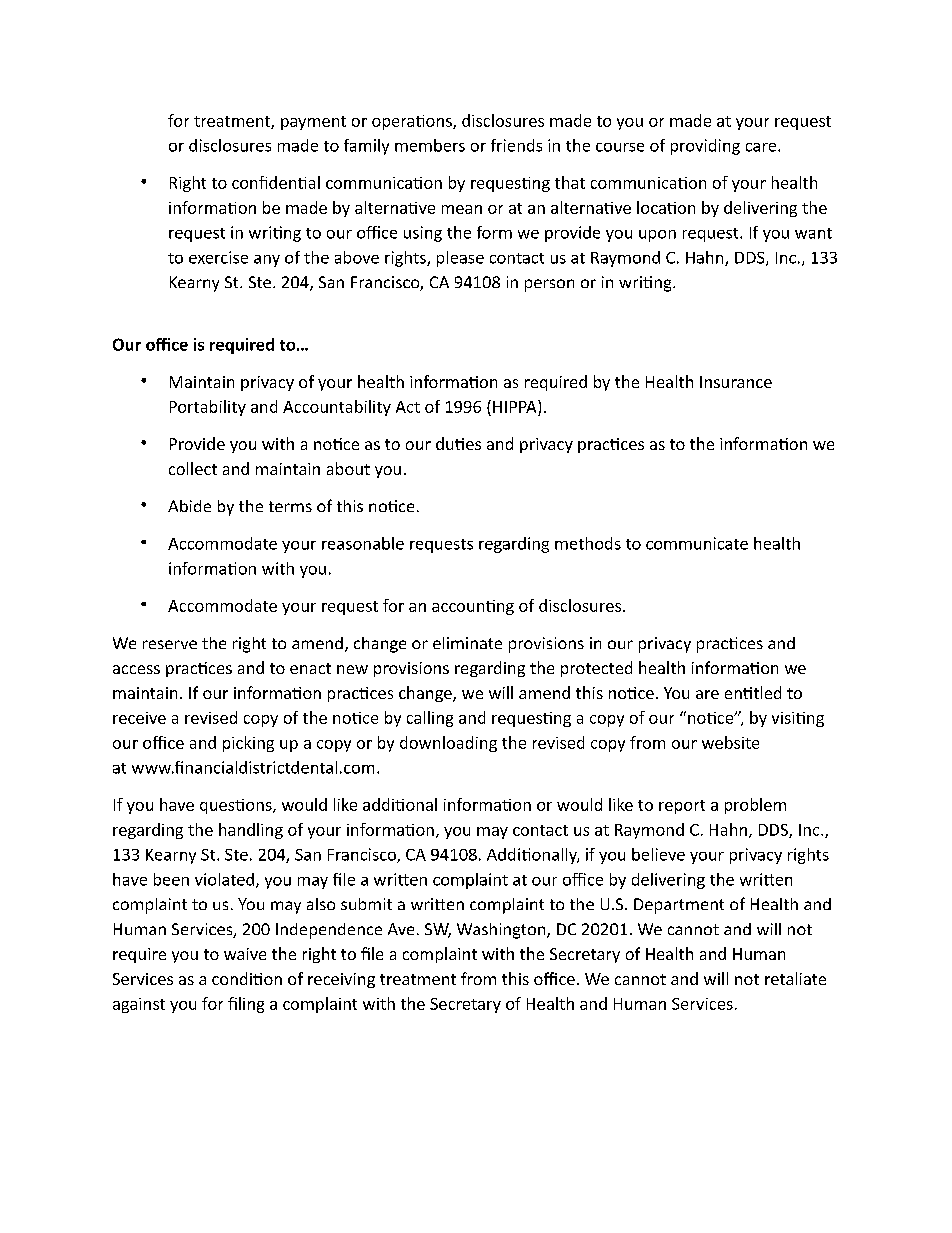  Describe the element at coordinates (516, 406) in the screenshot. I see `HIPPA` at that location.
